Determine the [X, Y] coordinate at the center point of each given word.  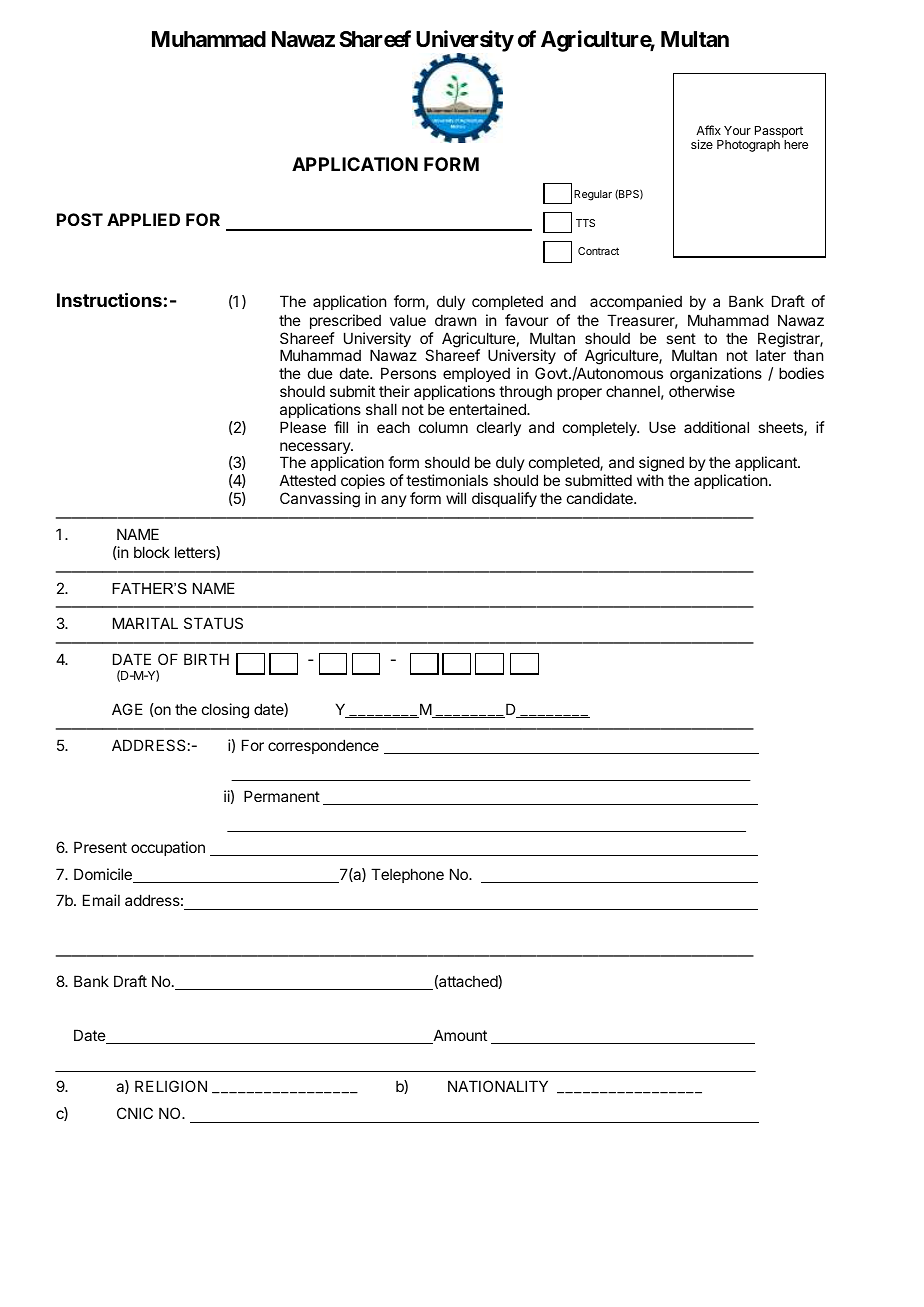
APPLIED [143, 219]
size [702, 144]
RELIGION [171, 1086]
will [456, 498]
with [650, 480]
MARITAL [145, 623]
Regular [593, 195]
